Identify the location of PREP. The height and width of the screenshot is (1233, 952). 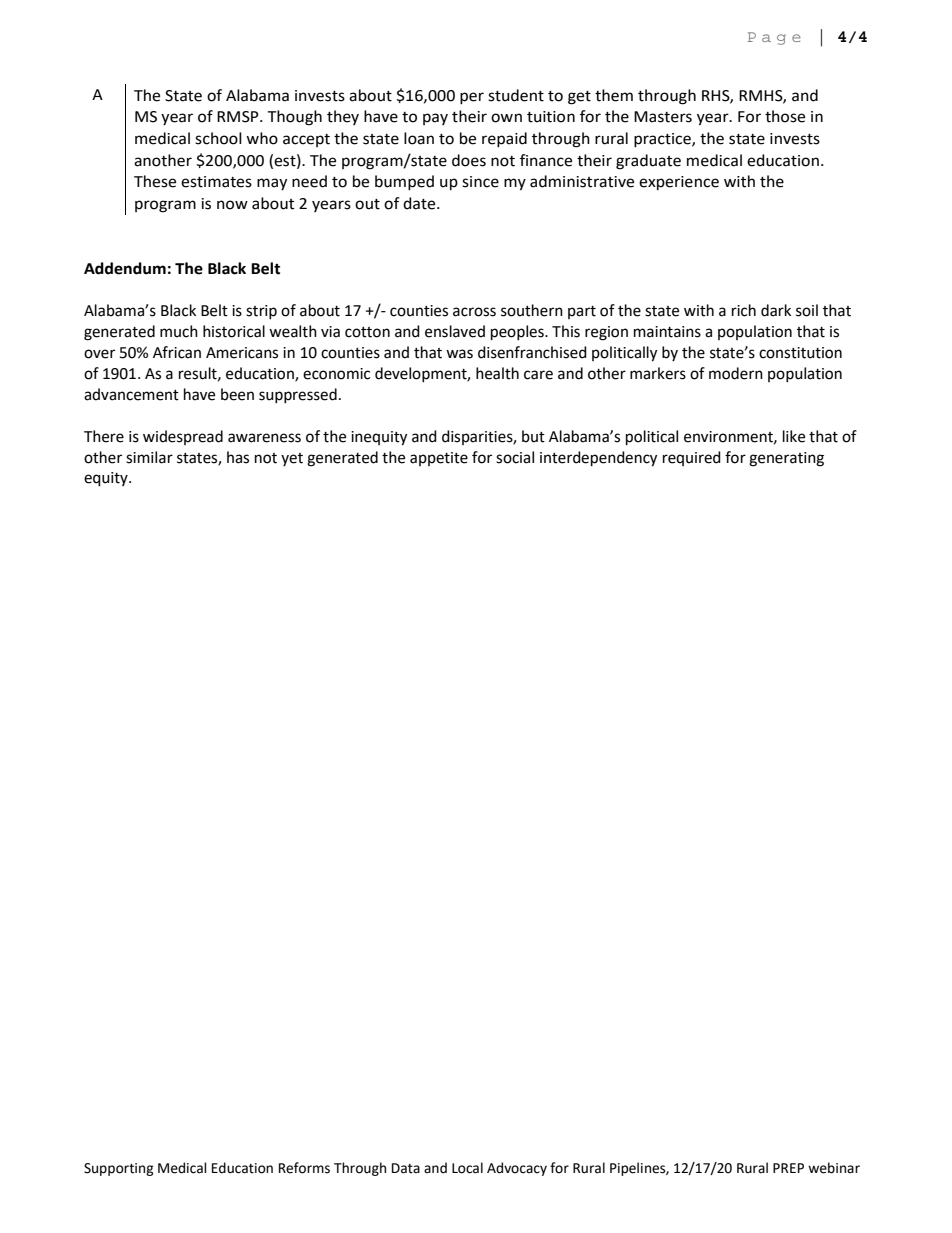
(788, 1168).
